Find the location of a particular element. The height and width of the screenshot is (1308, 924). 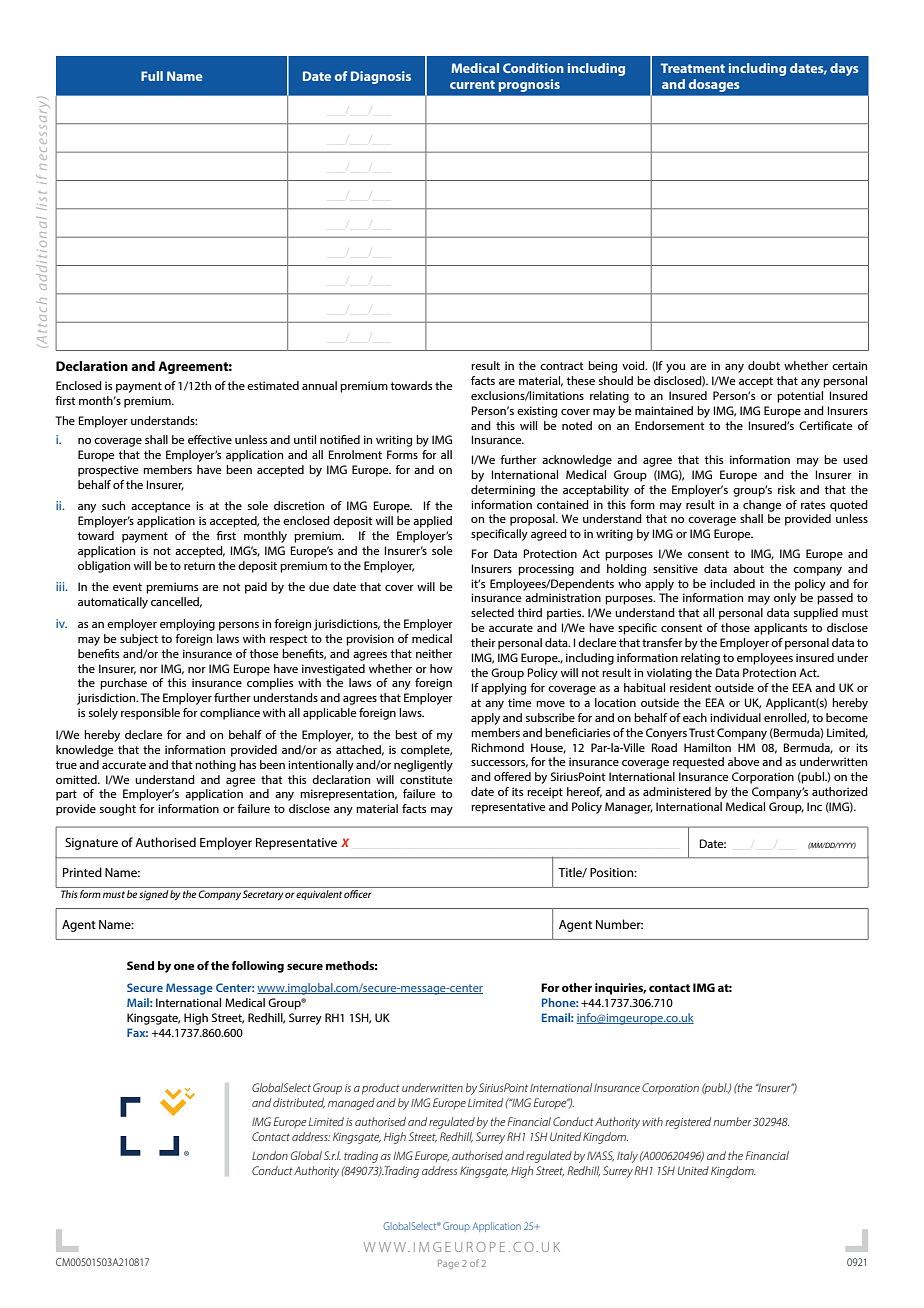

subject is located at coordinates (139, 640).
